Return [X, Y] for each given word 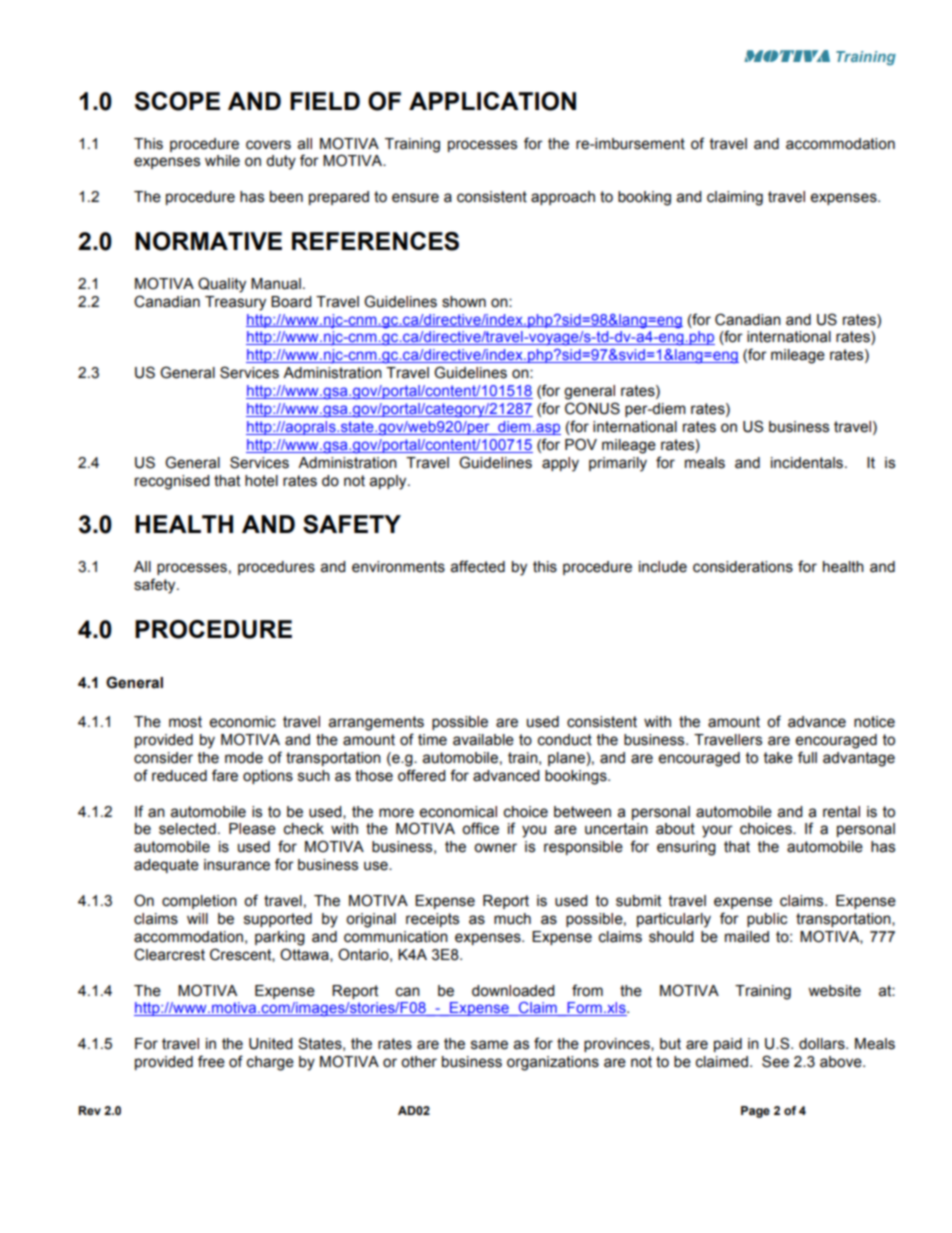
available [483, 740]
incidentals [807, 463]
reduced [179, 776]
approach [563, 198]
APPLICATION [492, 101]
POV [581, 444]
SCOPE [177, 101]
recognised [172, 482]
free [211, 1061]
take [778, 758]
